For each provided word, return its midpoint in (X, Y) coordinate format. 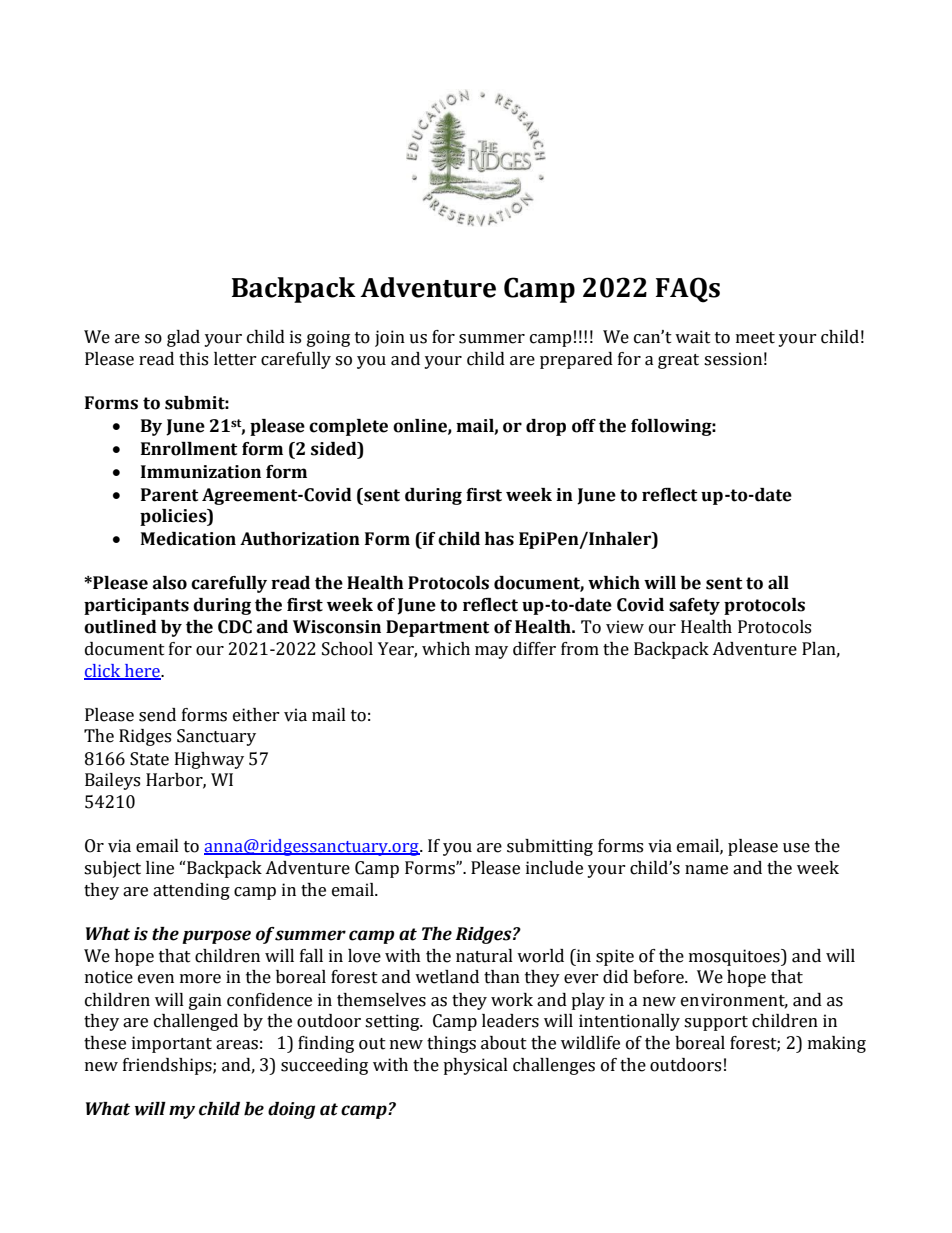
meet (755, 338)
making (837, 1044)
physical (475, 1066)
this (193, 359)
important (172, 1044)
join (390, 338)
